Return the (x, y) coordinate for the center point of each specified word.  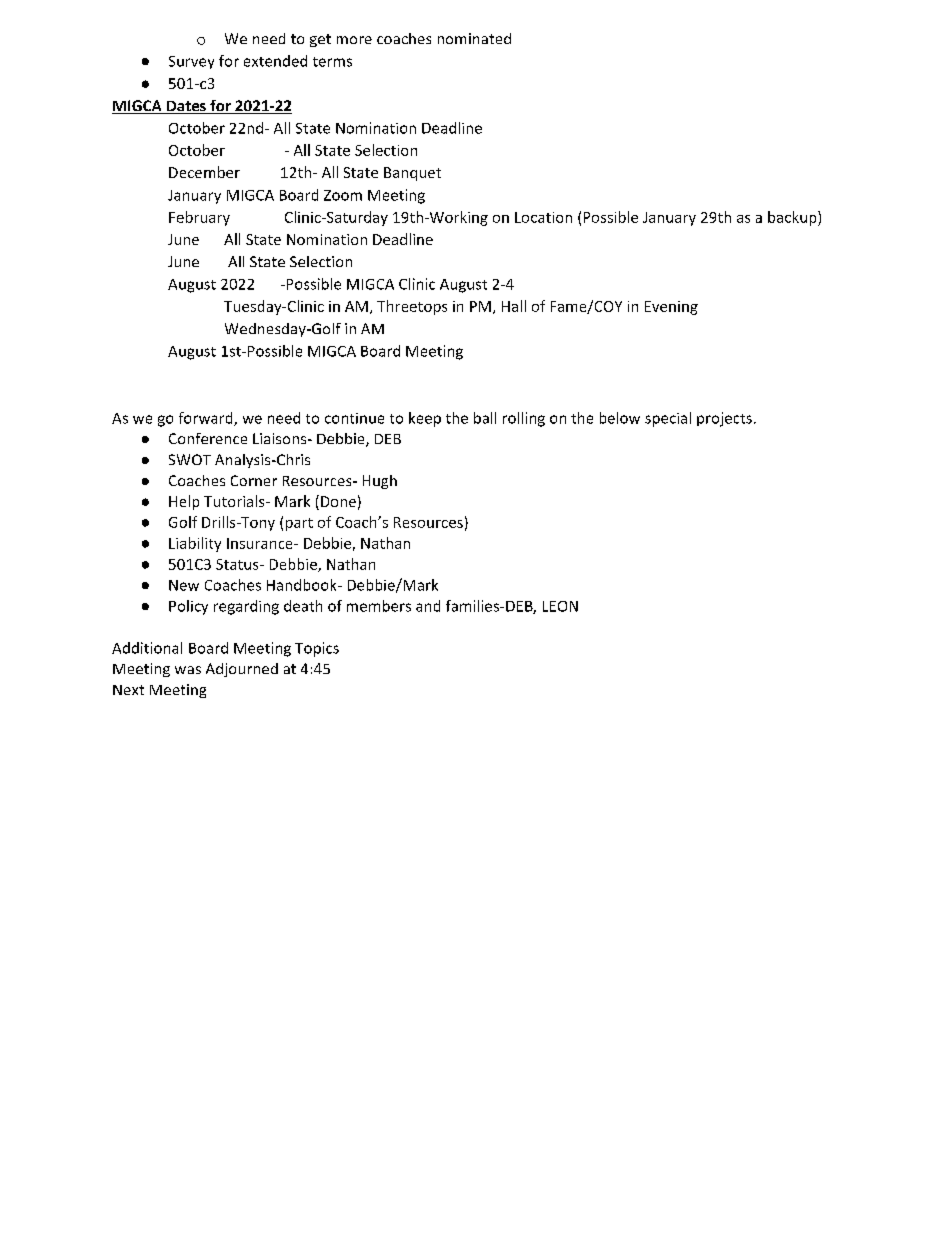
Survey (191, 62)
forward (207, 419)
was (188, 670)
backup (793, 218)
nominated (474, 38)
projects (724, 419)
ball (485, 418)
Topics (317, 649)
